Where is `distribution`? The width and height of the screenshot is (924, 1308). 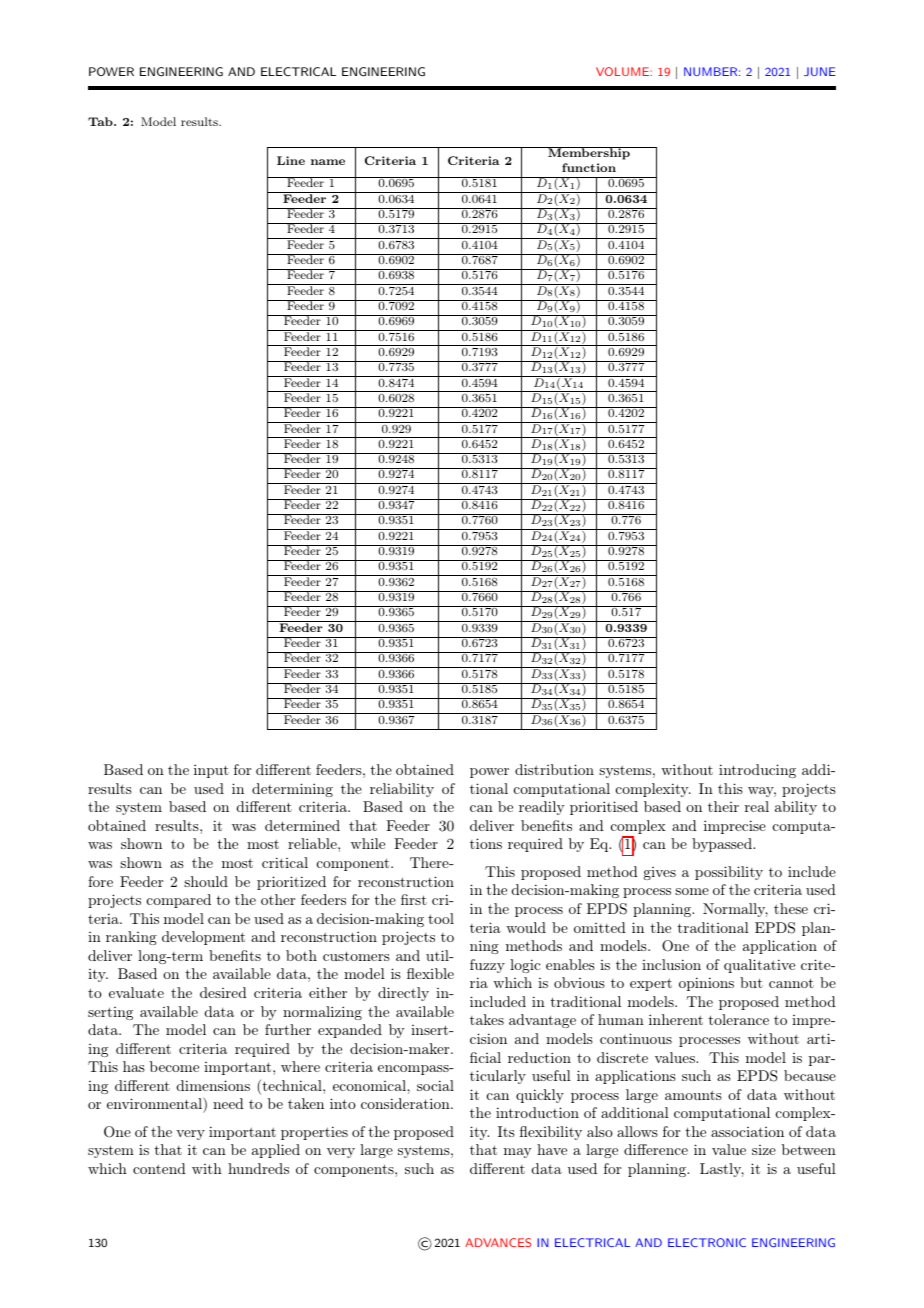 distribution is located at coordinates (554, 769).
